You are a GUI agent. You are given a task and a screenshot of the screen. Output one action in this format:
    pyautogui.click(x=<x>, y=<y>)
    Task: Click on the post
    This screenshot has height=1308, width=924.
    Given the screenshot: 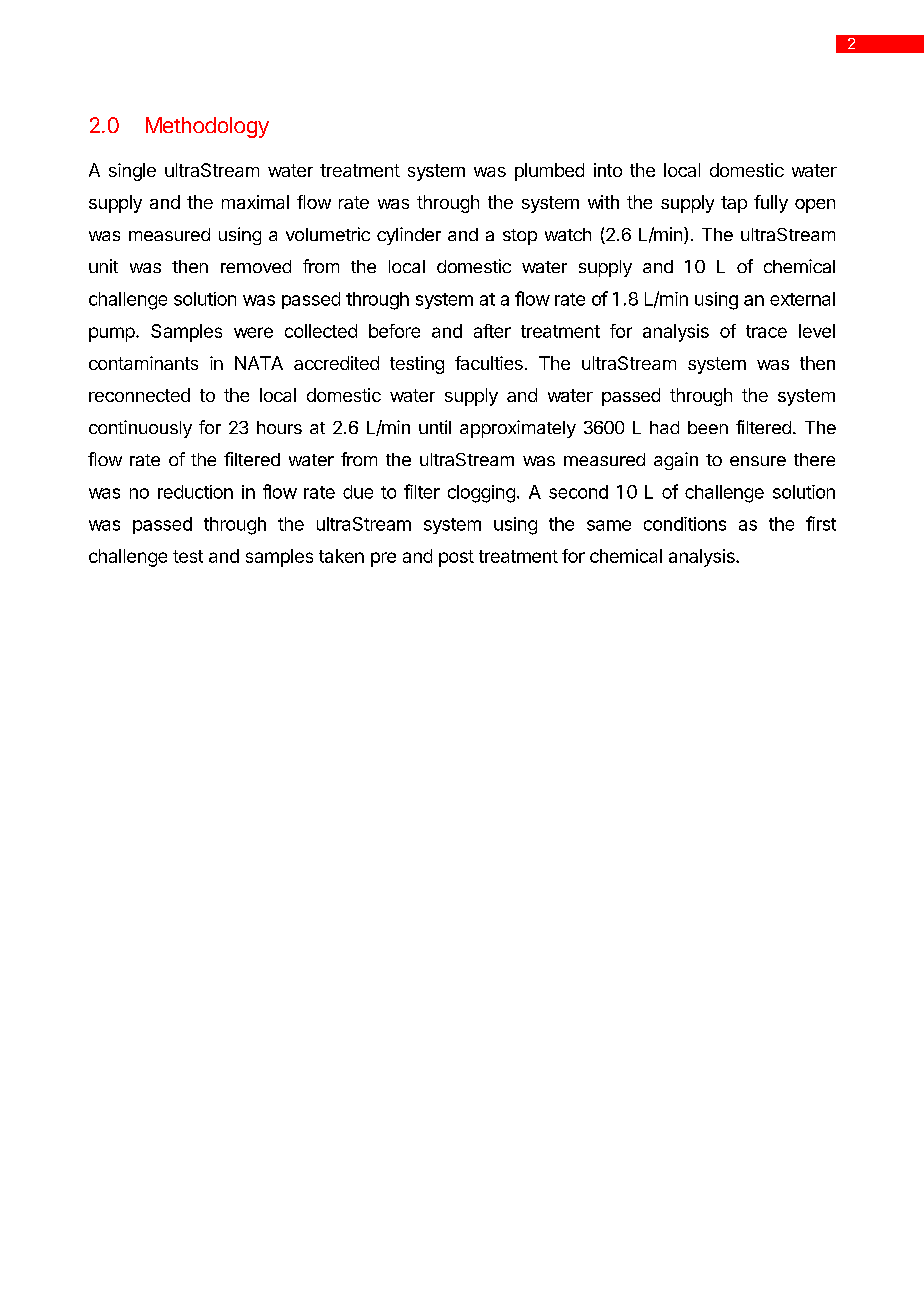 What is the action you would take?
    pyautogui.click(x=456, y=558)
